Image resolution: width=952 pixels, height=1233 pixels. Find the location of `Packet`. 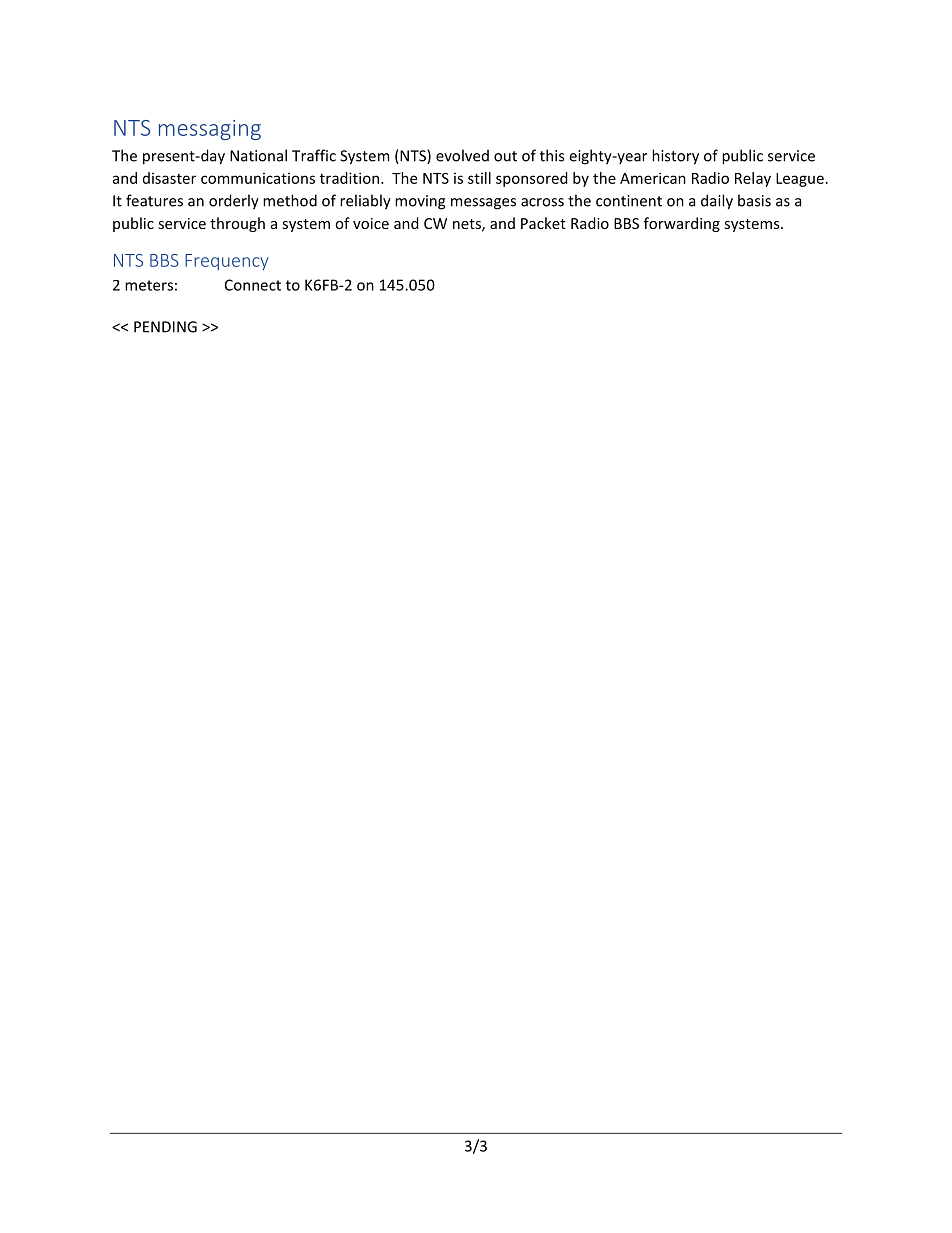

Packet is located at coordinates (543, 223).
